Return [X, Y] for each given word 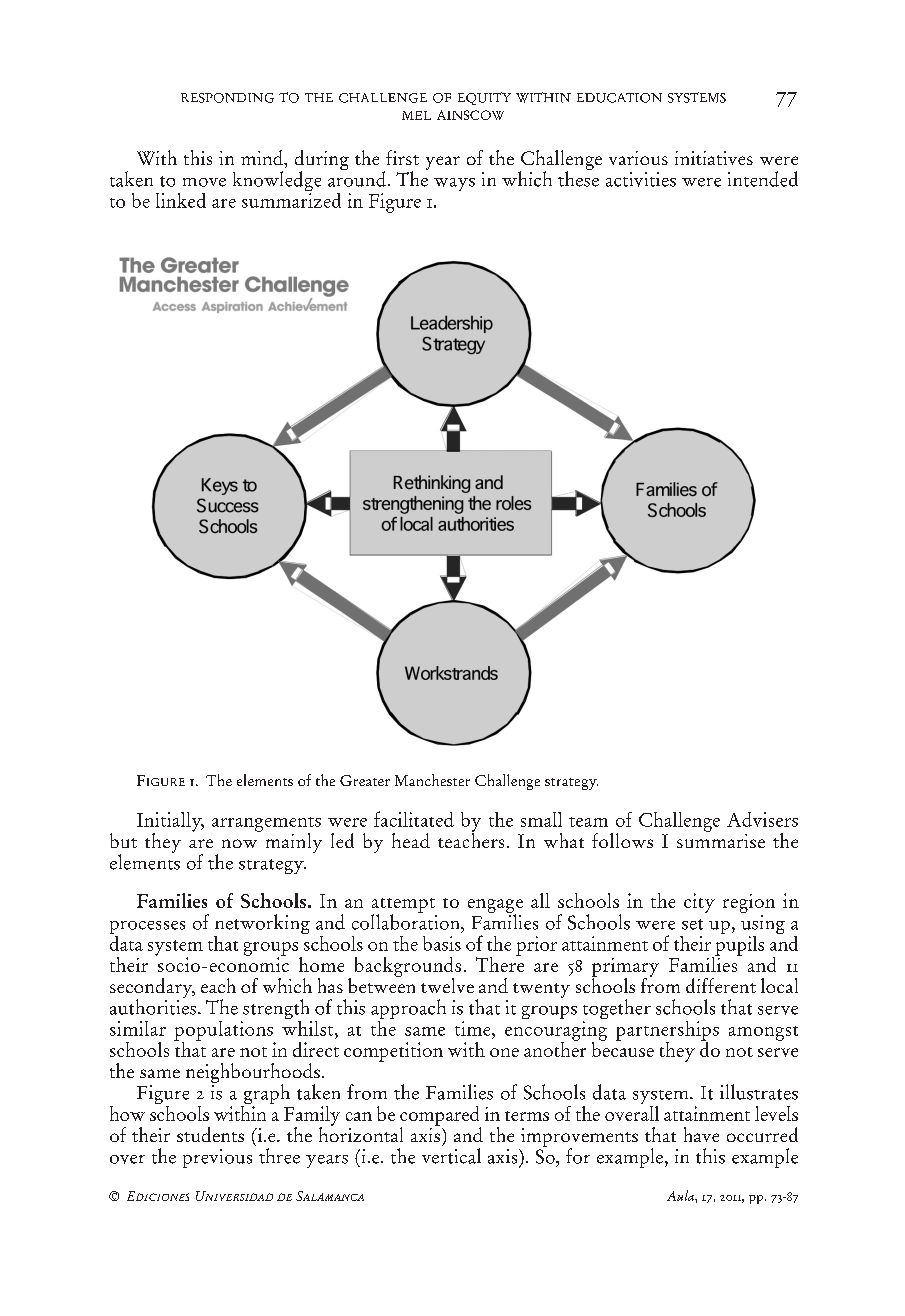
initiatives [714, 158]
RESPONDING [227, 98]
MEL [416, 115]
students [210, 1134]
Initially [170, 823]
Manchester [432, 780]
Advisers [762, 819]
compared [440, 1117]
